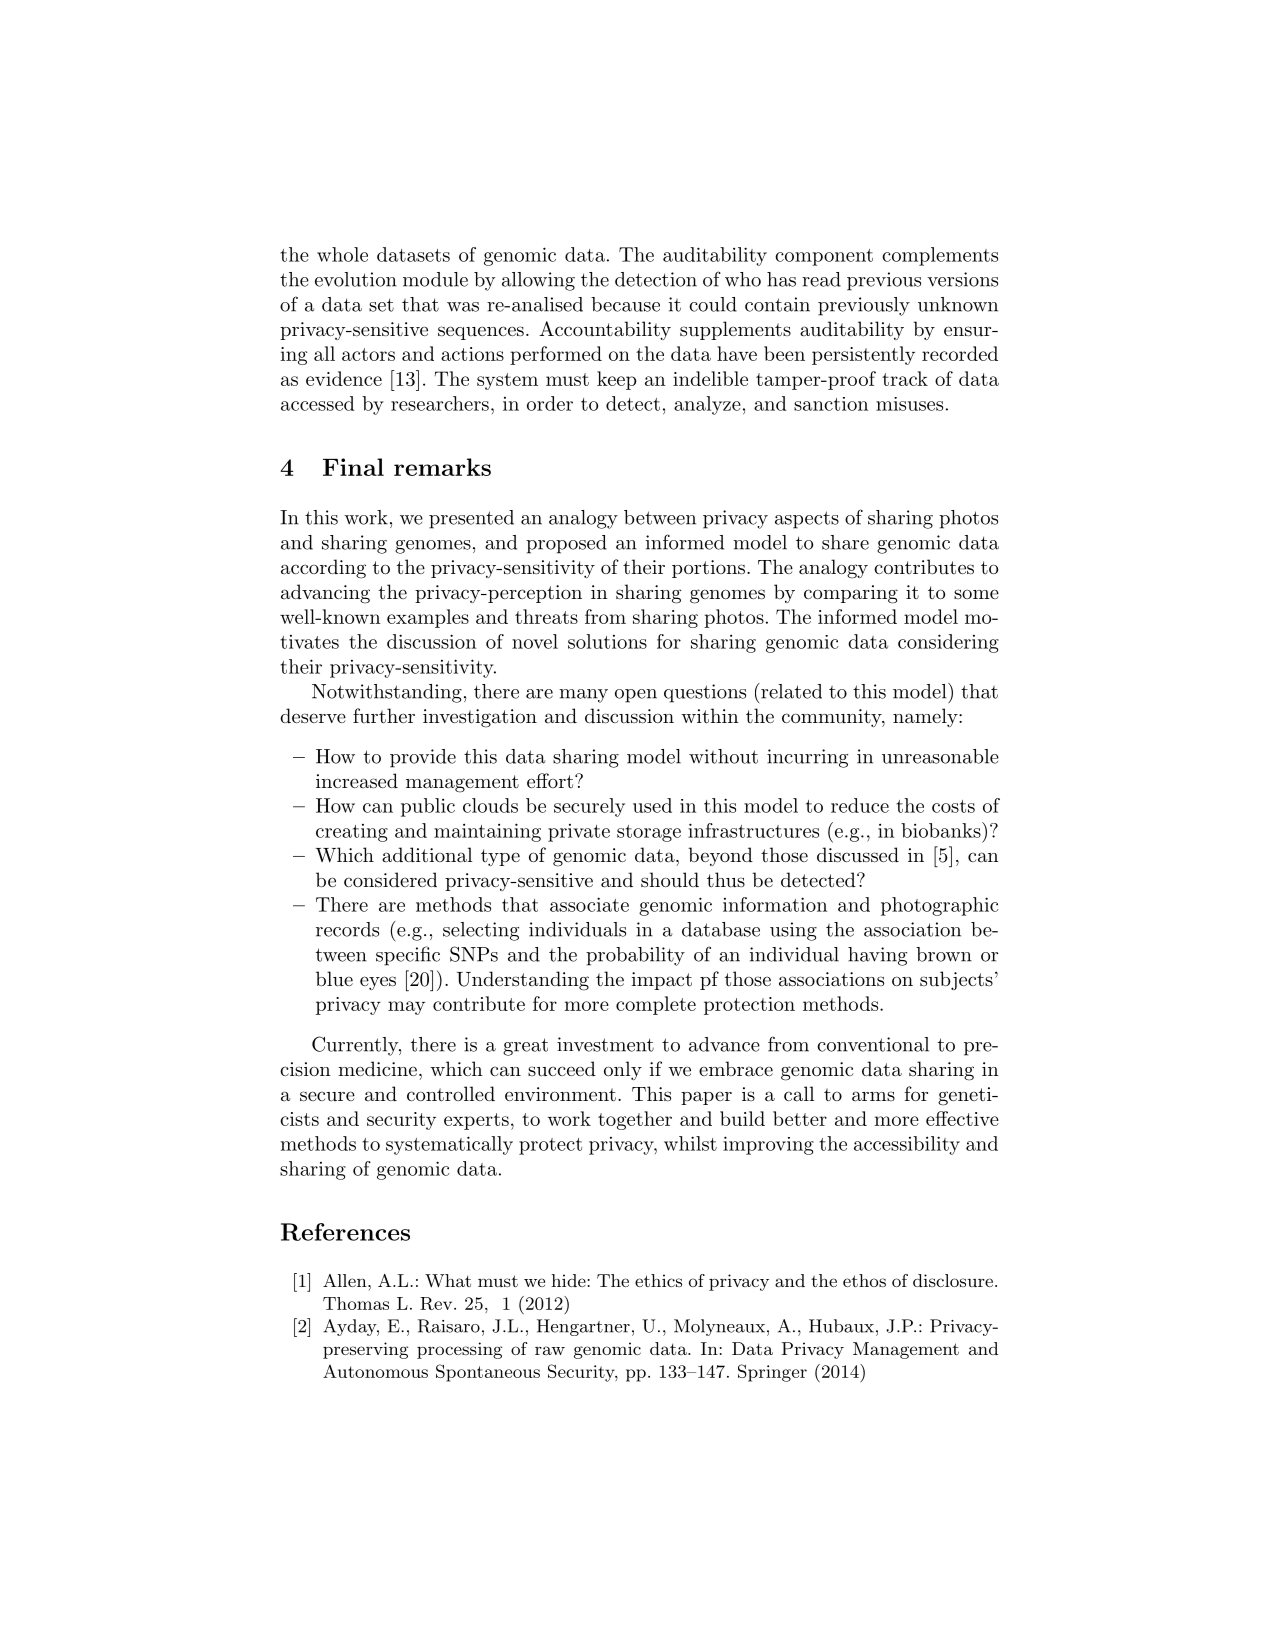 The image size is (1272, 1646). Describe the element at coordinates (873, 1096) in the page. I see `arms` at that location.
